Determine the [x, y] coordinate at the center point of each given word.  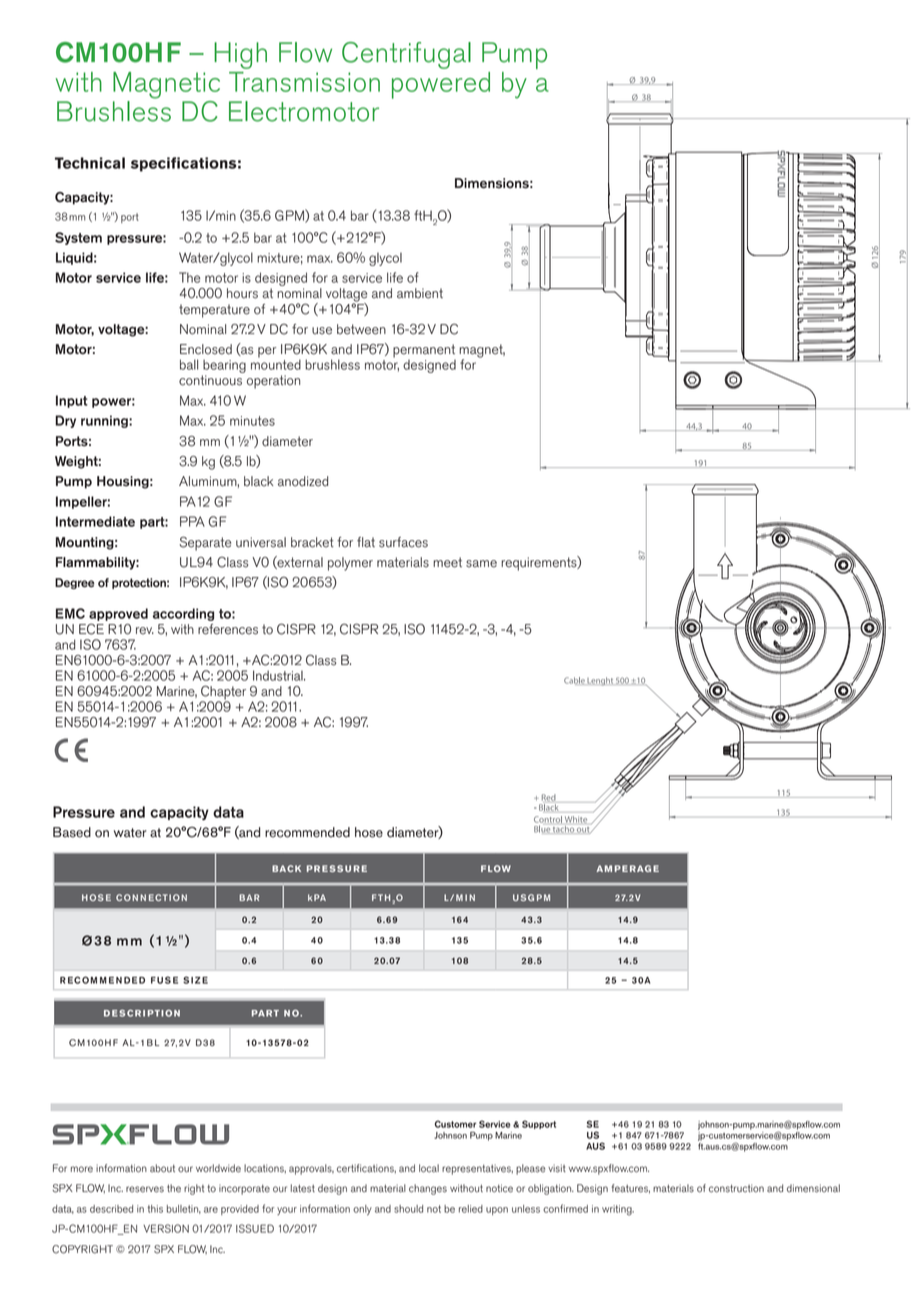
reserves [145, 1189]
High [240, 55]
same [481, 564]
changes [428, 1189]
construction [736, 1188]
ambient [420, 293]
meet [447, 562]
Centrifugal [406, 55]
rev [145, 631]
